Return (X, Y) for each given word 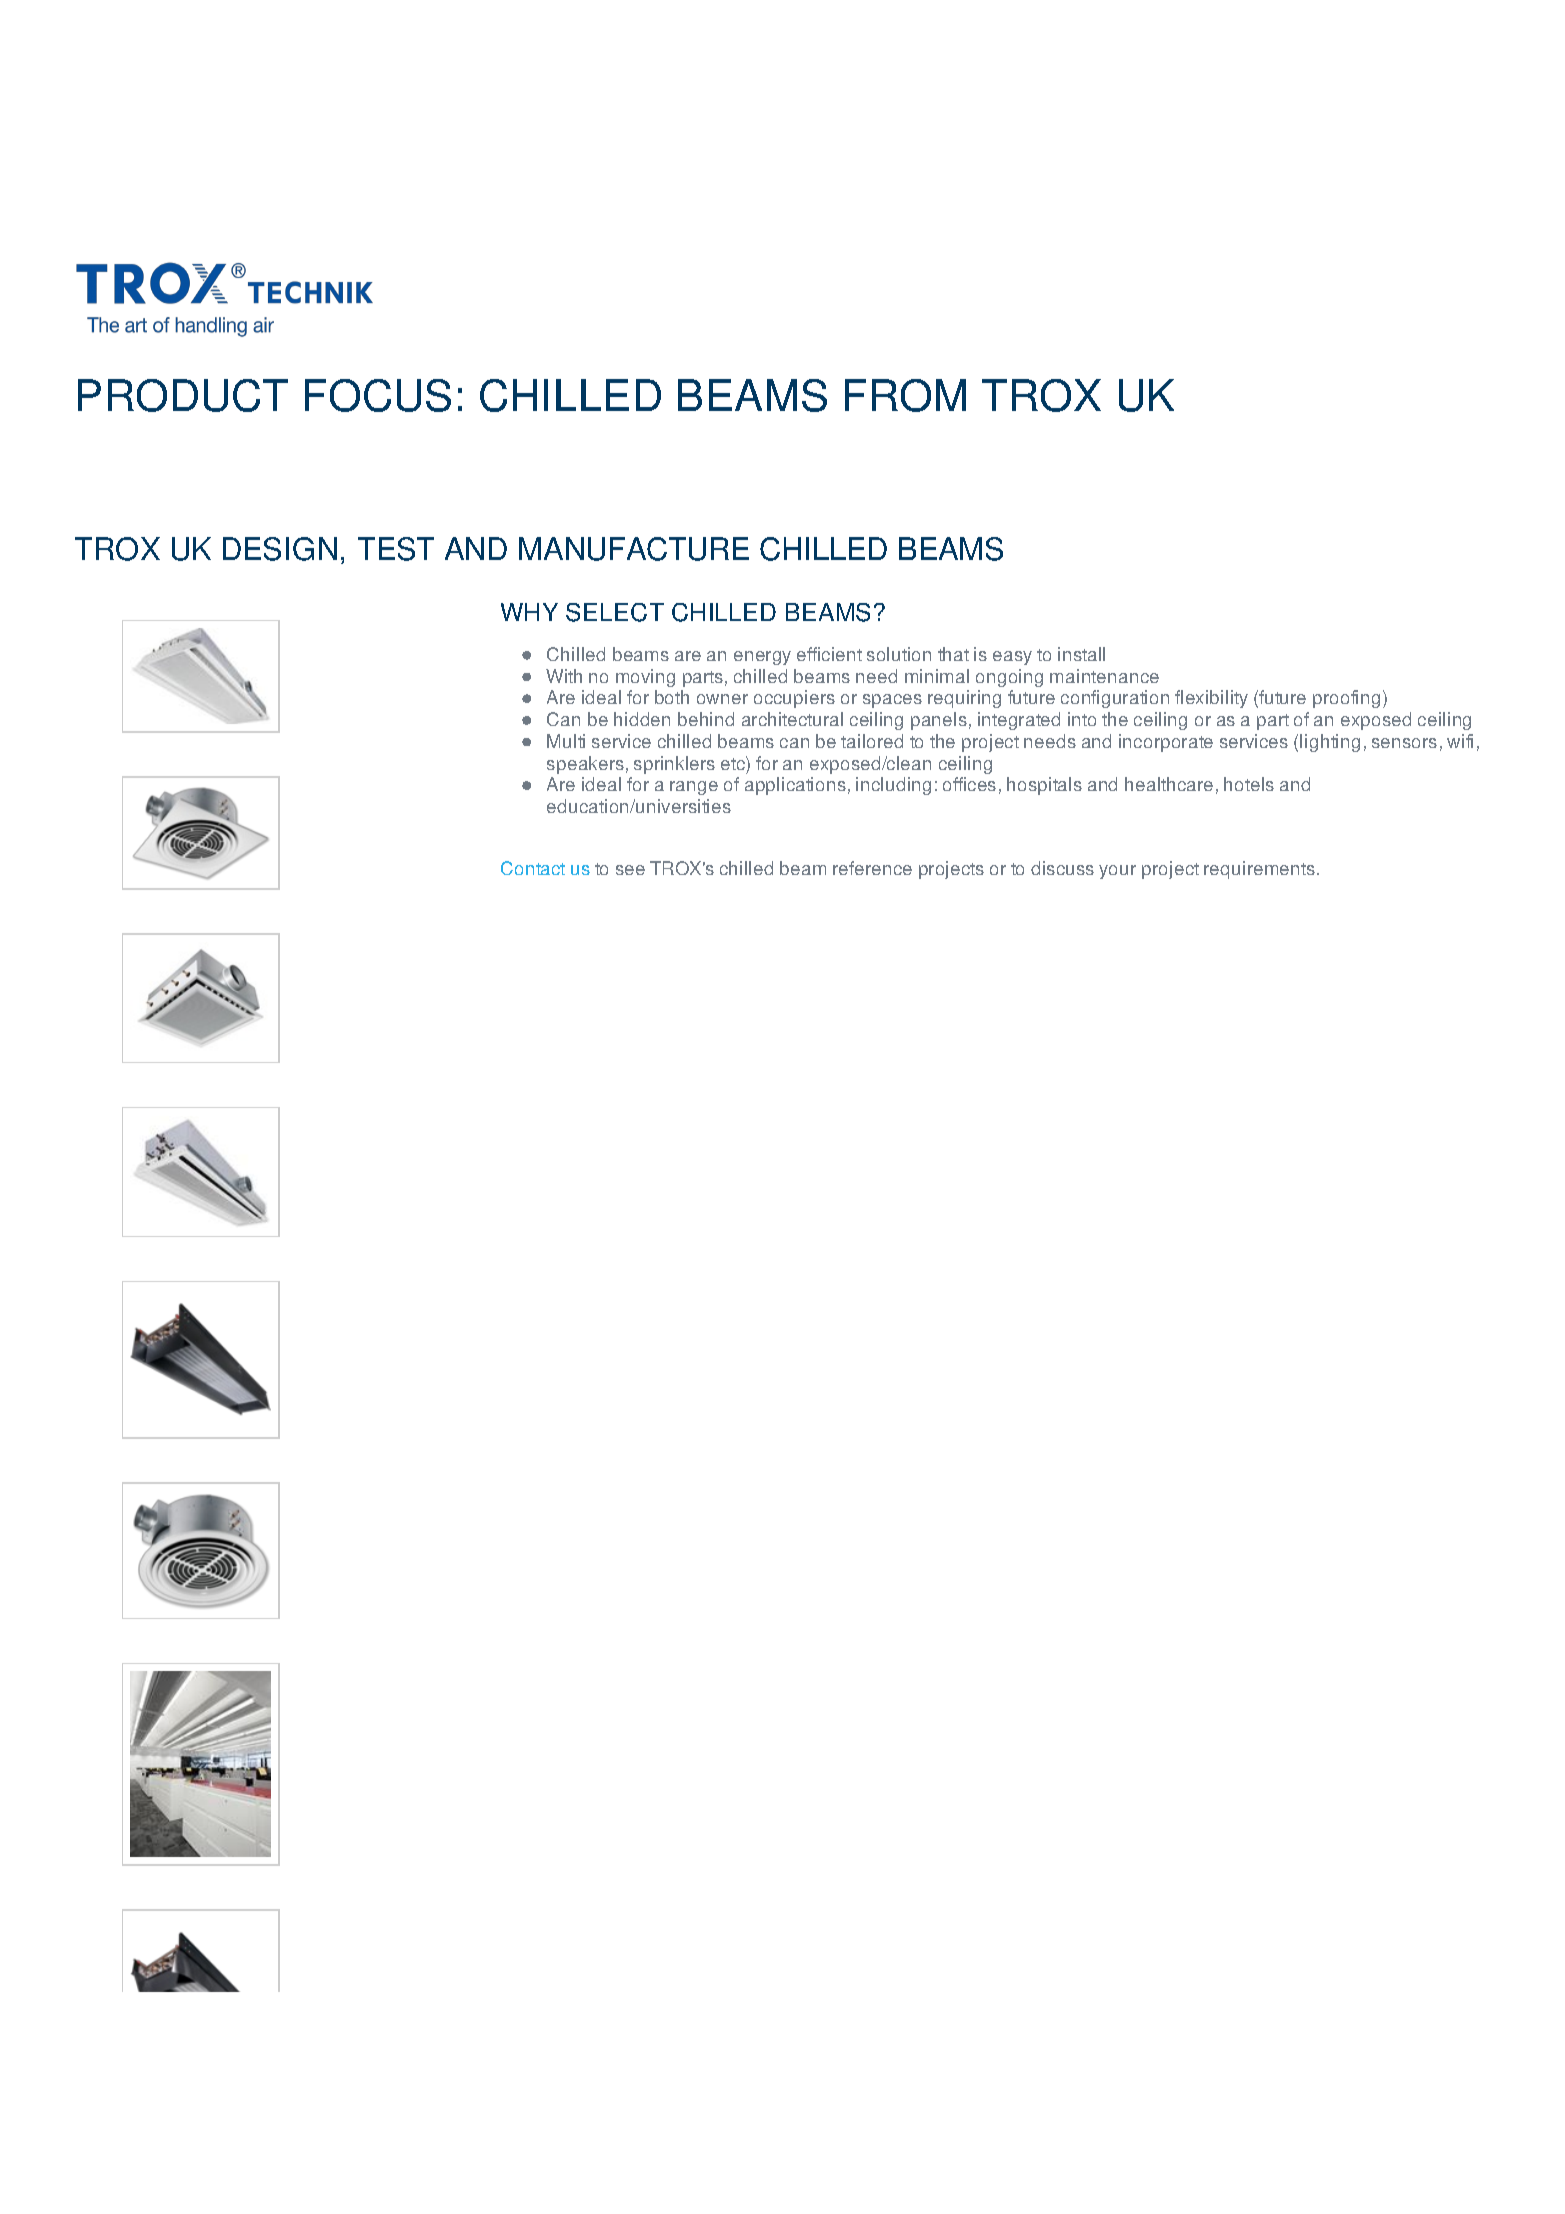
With (564, 676)
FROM (905, 395)
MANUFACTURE (634, 549)
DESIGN (280, 549)
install (1081, 654)
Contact (533, 868)
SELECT (615, 612)
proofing (1346, 699)
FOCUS (378, 395)
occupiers (794, 699)
